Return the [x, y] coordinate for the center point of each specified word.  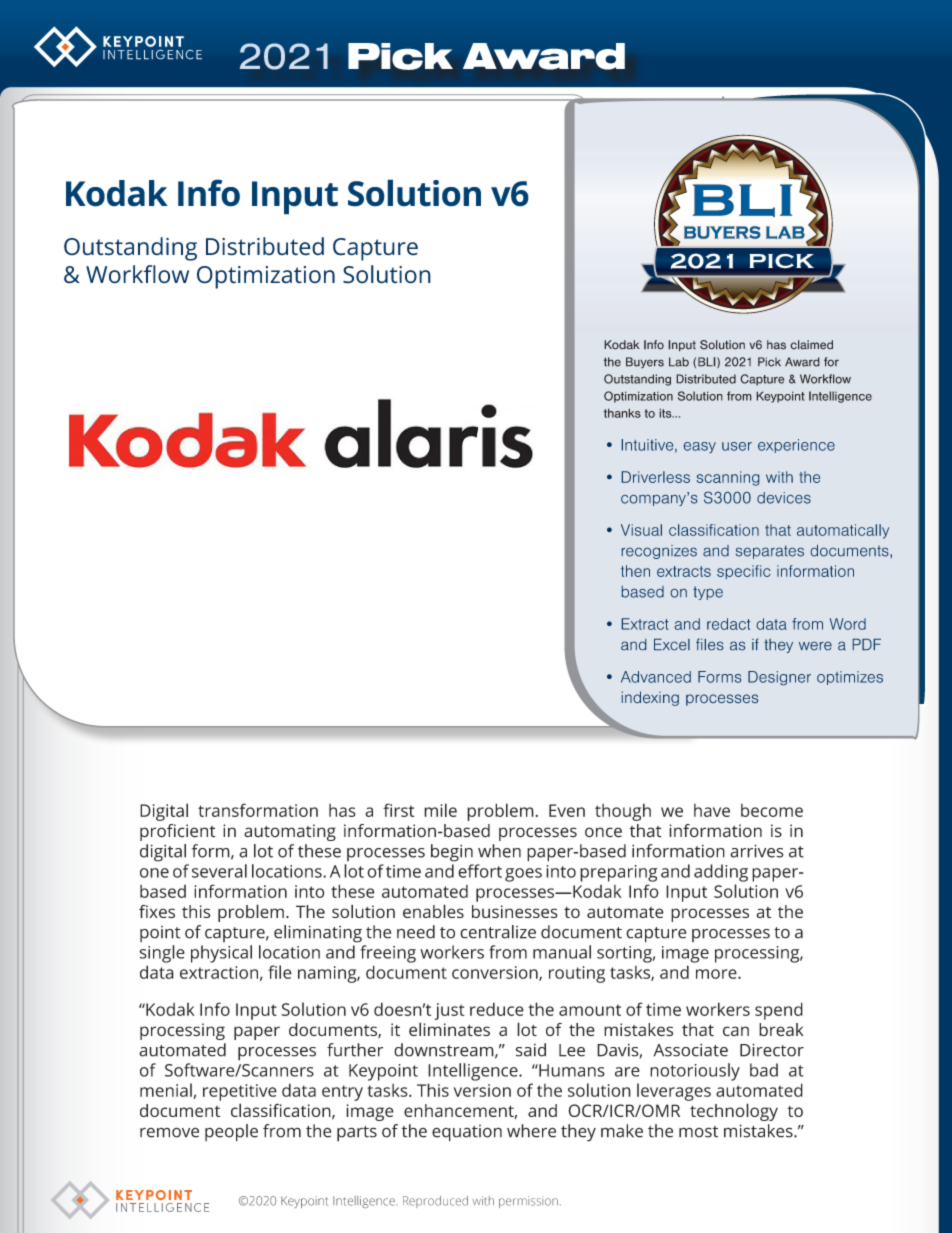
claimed [811, 345]
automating [290, 832]
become [772, 810]
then [635, 571]
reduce [497, 1009]
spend [779, 1011]
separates [770, 552]
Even [567, 810]
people [231, 1133]
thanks [622, 413]
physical [221, 954]
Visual [641, 530]
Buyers [645, 362]
